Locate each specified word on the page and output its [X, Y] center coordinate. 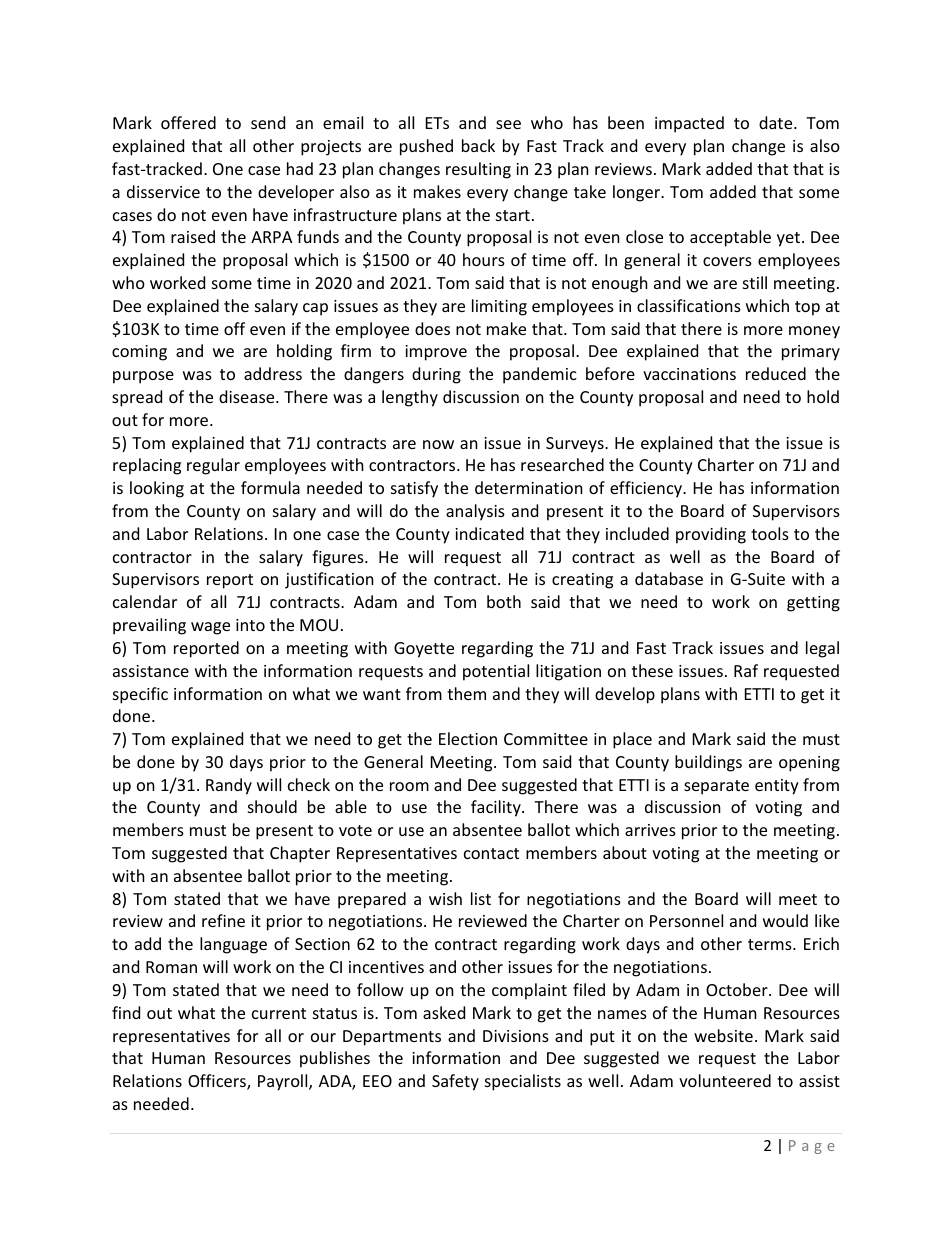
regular [213, 466]
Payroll [284, 1082]
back [478, 145]
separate [716, 787]
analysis [475, 512]
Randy [229, 786]
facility [497, 808]
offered [188, 122]
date [777, 122]
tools [770, 533]
